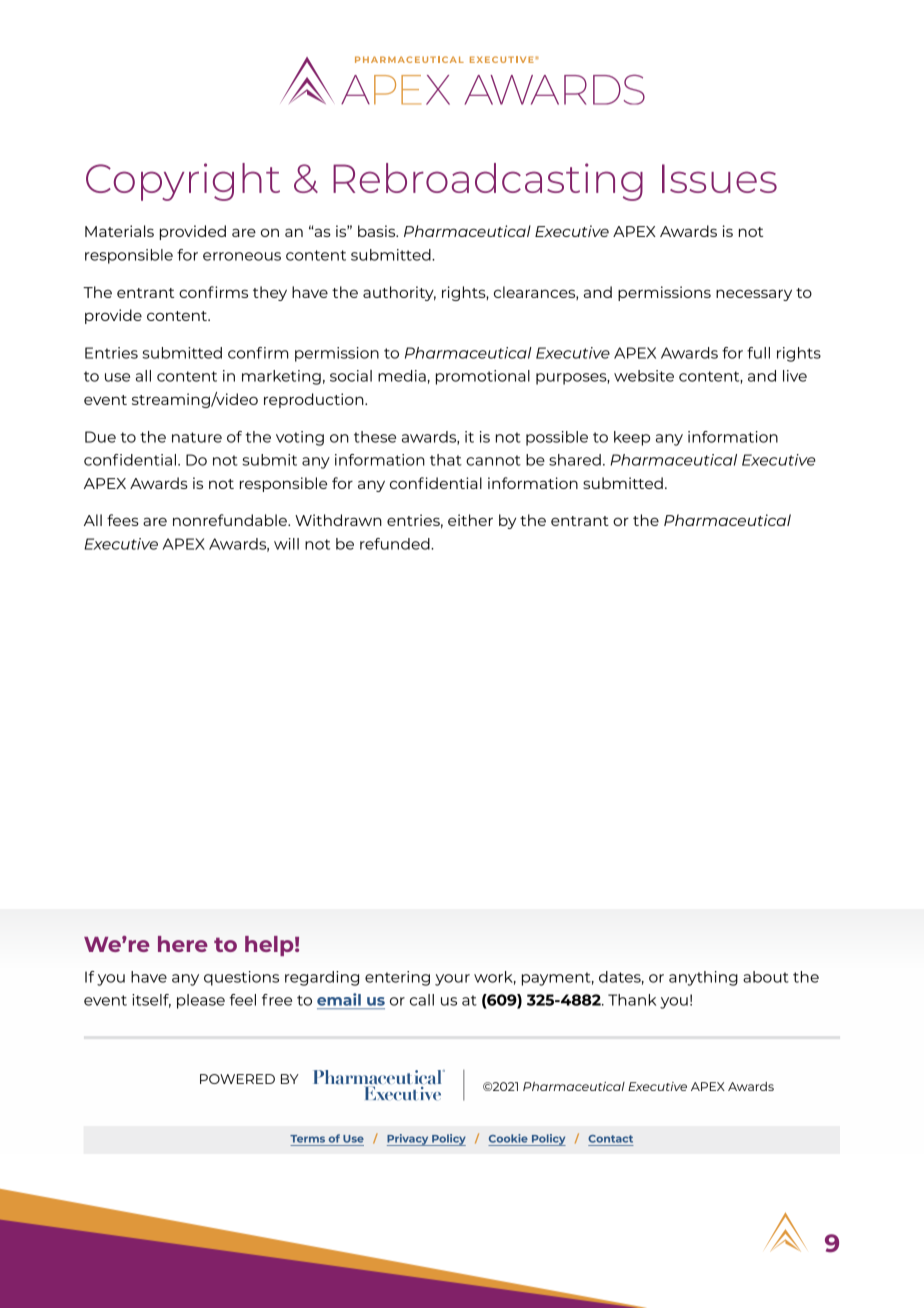 Image resolution: width=924 pixels, height=1308 pixels. Describe the element at coordinates (719, 178) in the page. I see `Issues` at that location.
